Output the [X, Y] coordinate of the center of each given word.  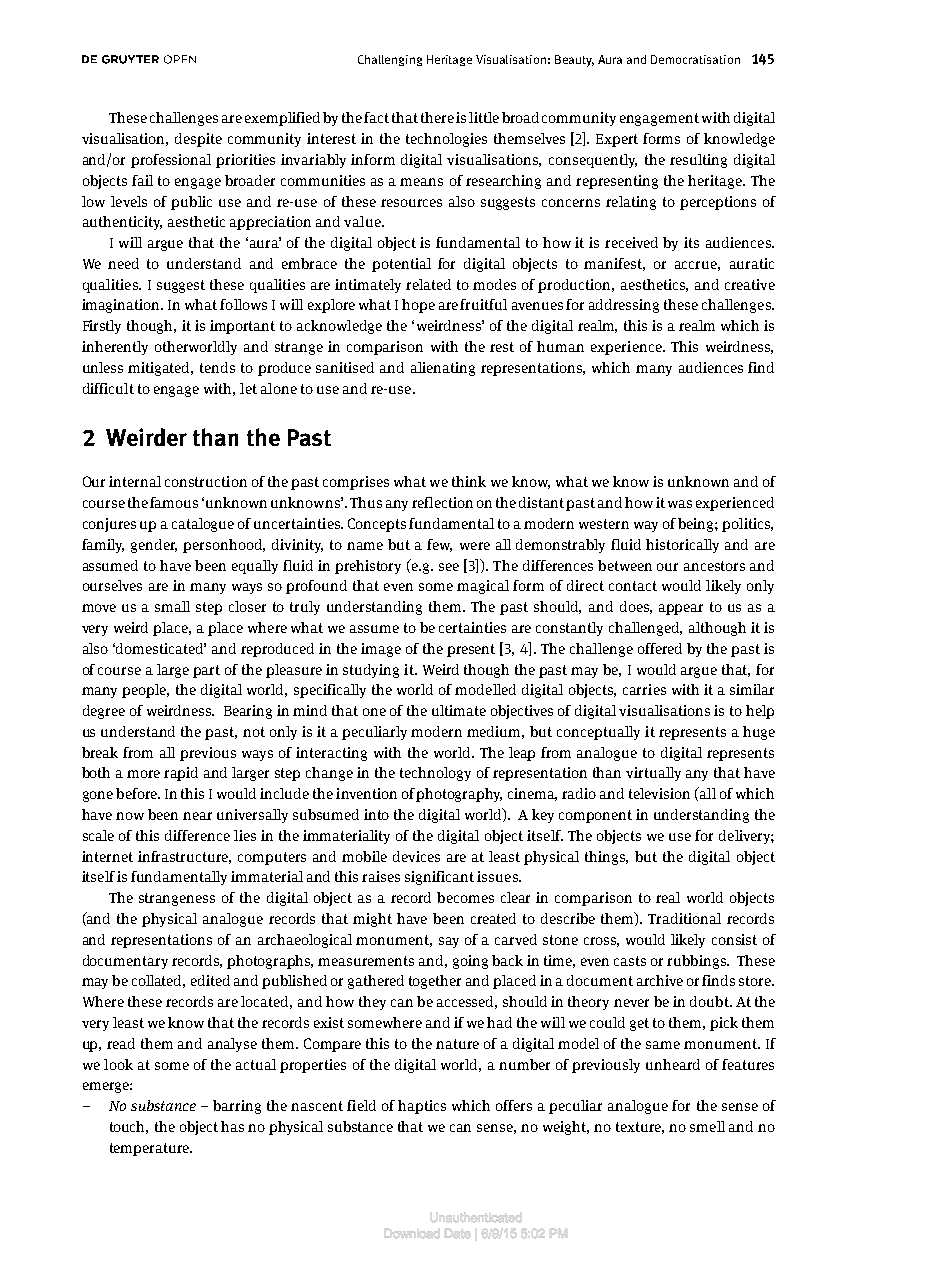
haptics [422, 1107]
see [449, 567]
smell [707, 1126]
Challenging [390, 60]
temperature [150, 1149]
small [172, 606]
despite [198, 140]
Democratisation [695, 59]
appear [681, 609]
